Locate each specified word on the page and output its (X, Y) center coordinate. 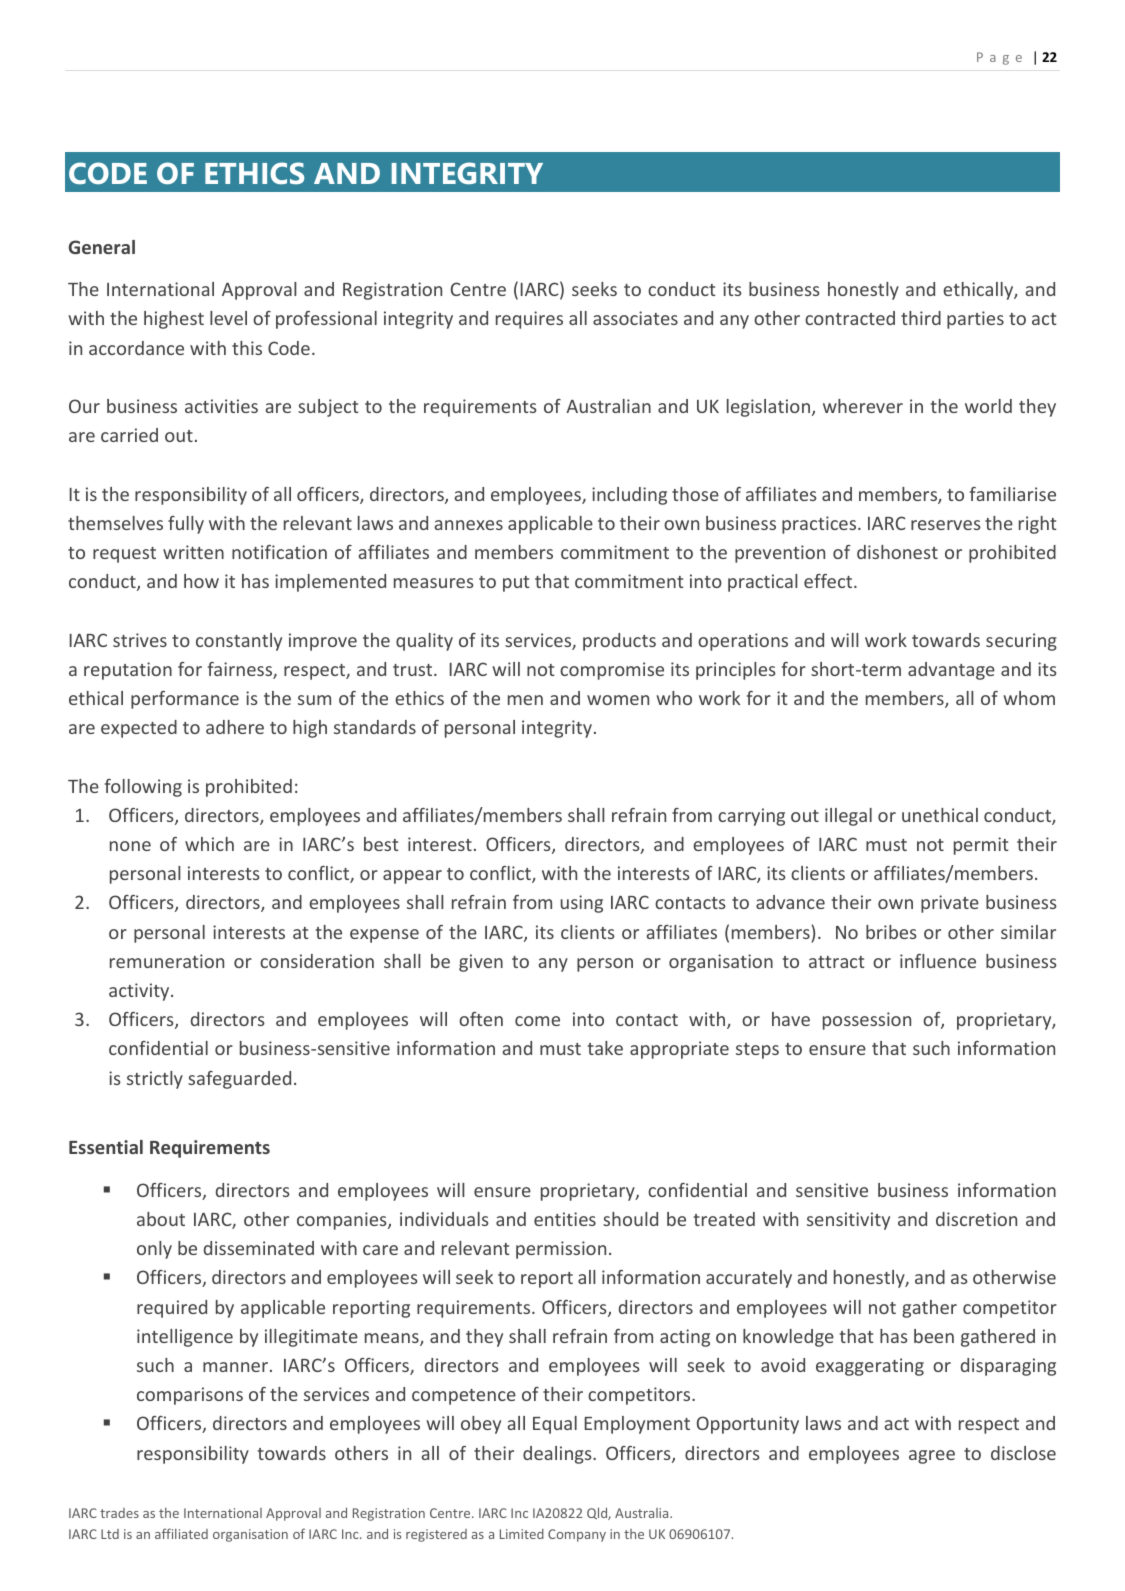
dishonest (897, 552)
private (950, 904)
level (228, 318)
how (201, 581)
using (582, 904)
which (209, 844)
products (619, 642)
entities (565, 1219)
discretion (976, 1219)
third (921, 318)
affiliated (181, 1533)
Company (577, 1535)
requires (529, 320)
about (161, 1219)
